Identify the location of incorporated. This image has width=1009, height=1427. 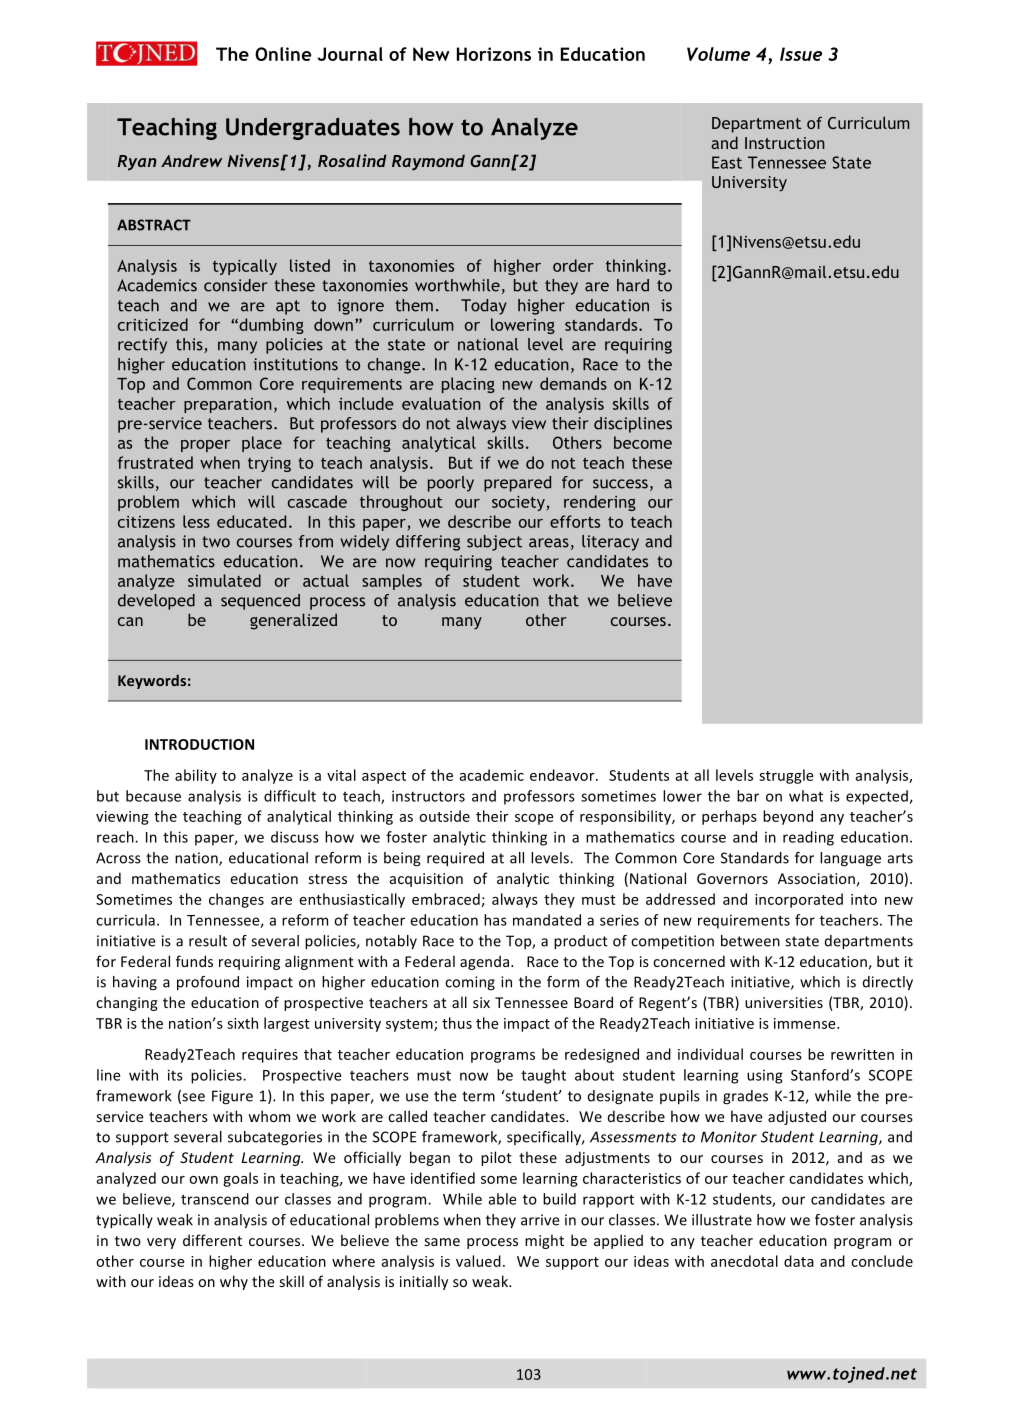
(799, 900).
